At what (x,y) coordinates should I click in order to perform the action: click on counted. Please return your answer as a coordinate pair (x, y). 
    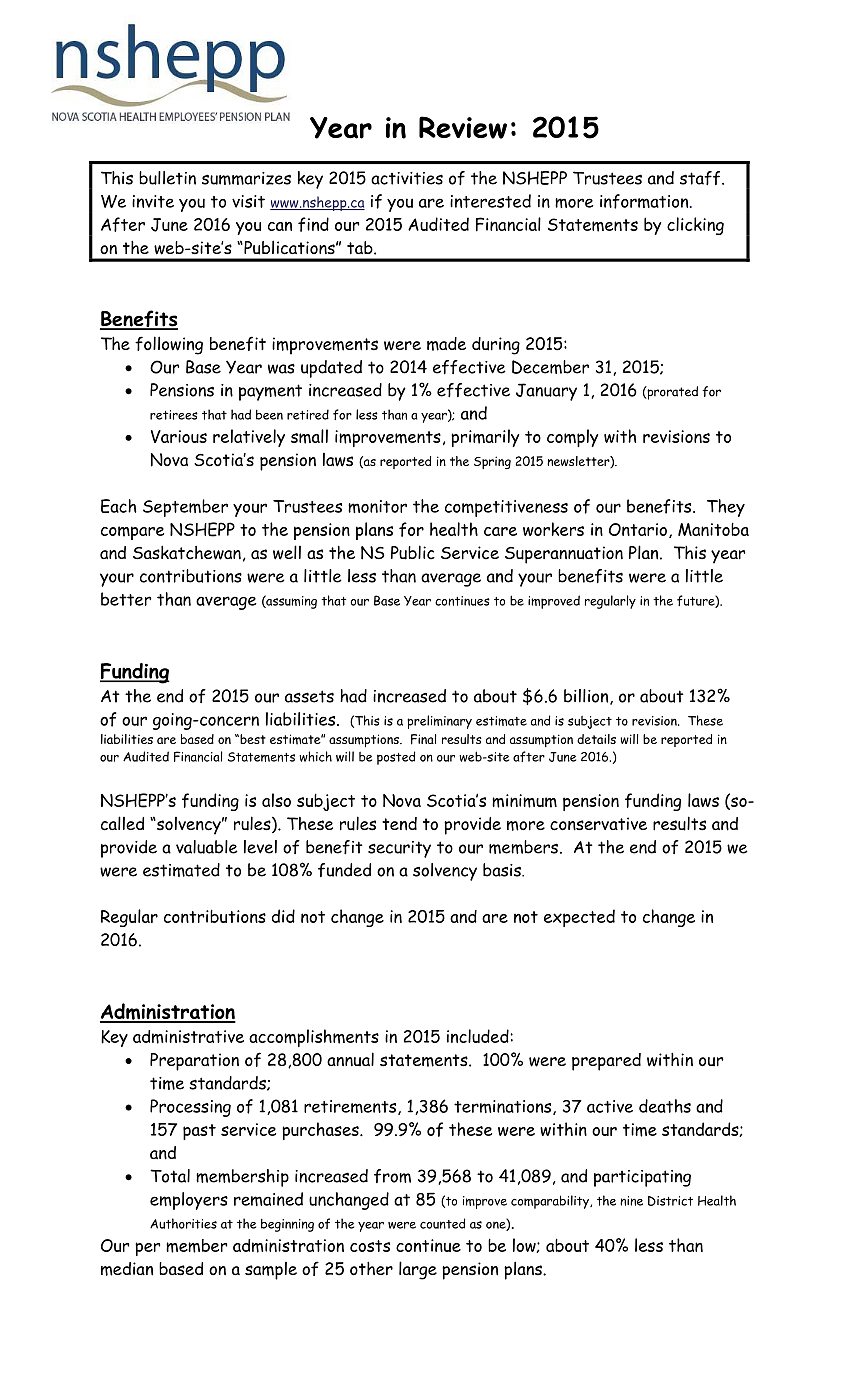
    Looking at the image, I should click on (442, 1223).
